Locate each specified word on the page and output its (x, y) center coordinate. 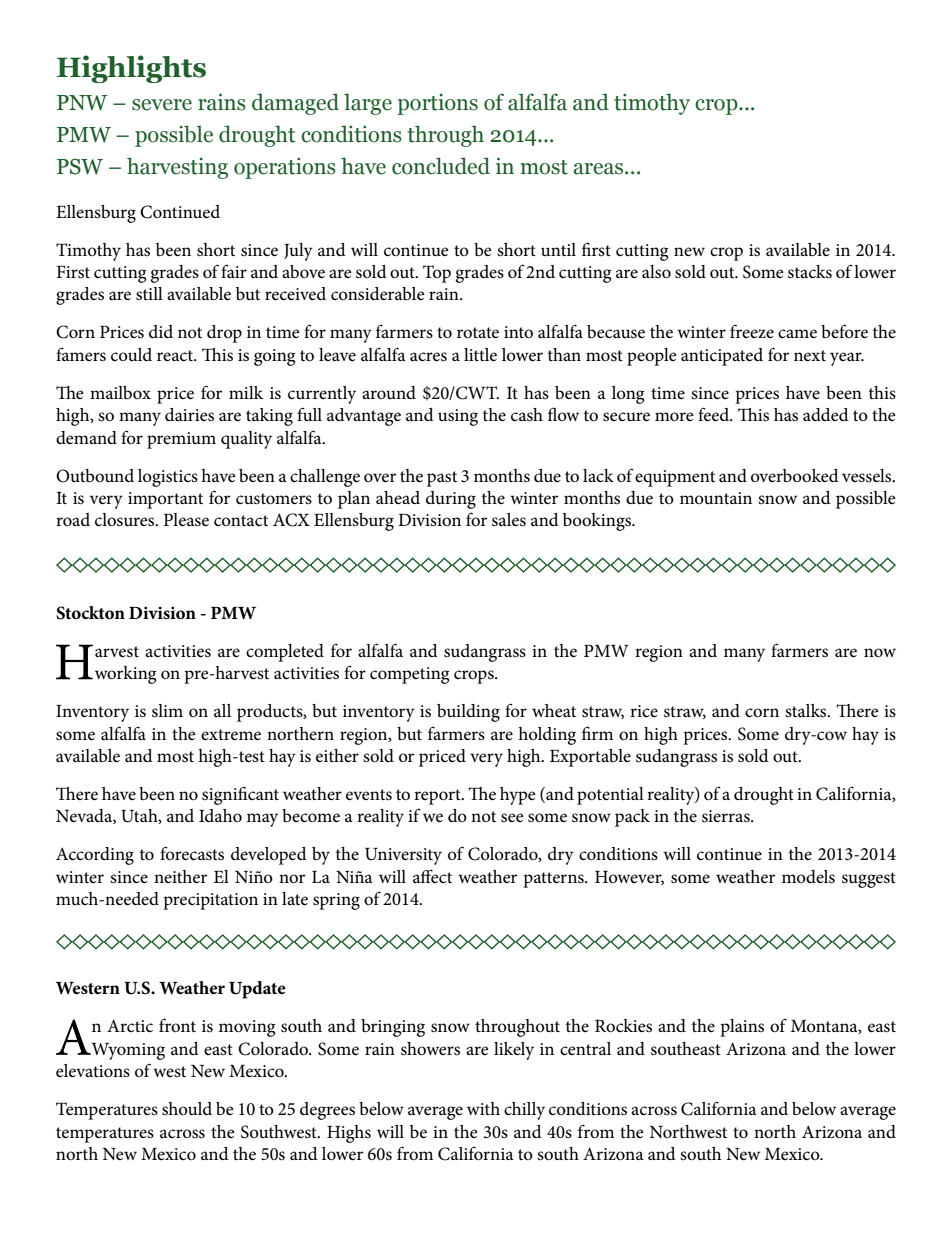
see (512, 818)
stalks (807, 711)
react (176, 356)
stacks (810, 272)
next (810, 356)
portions (437, 104)
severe (162, 105)
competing (409, 675)
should (187, 1109)
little (480, 355)
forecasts (192, 853)
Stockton (90, 613)
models (808, 877)
